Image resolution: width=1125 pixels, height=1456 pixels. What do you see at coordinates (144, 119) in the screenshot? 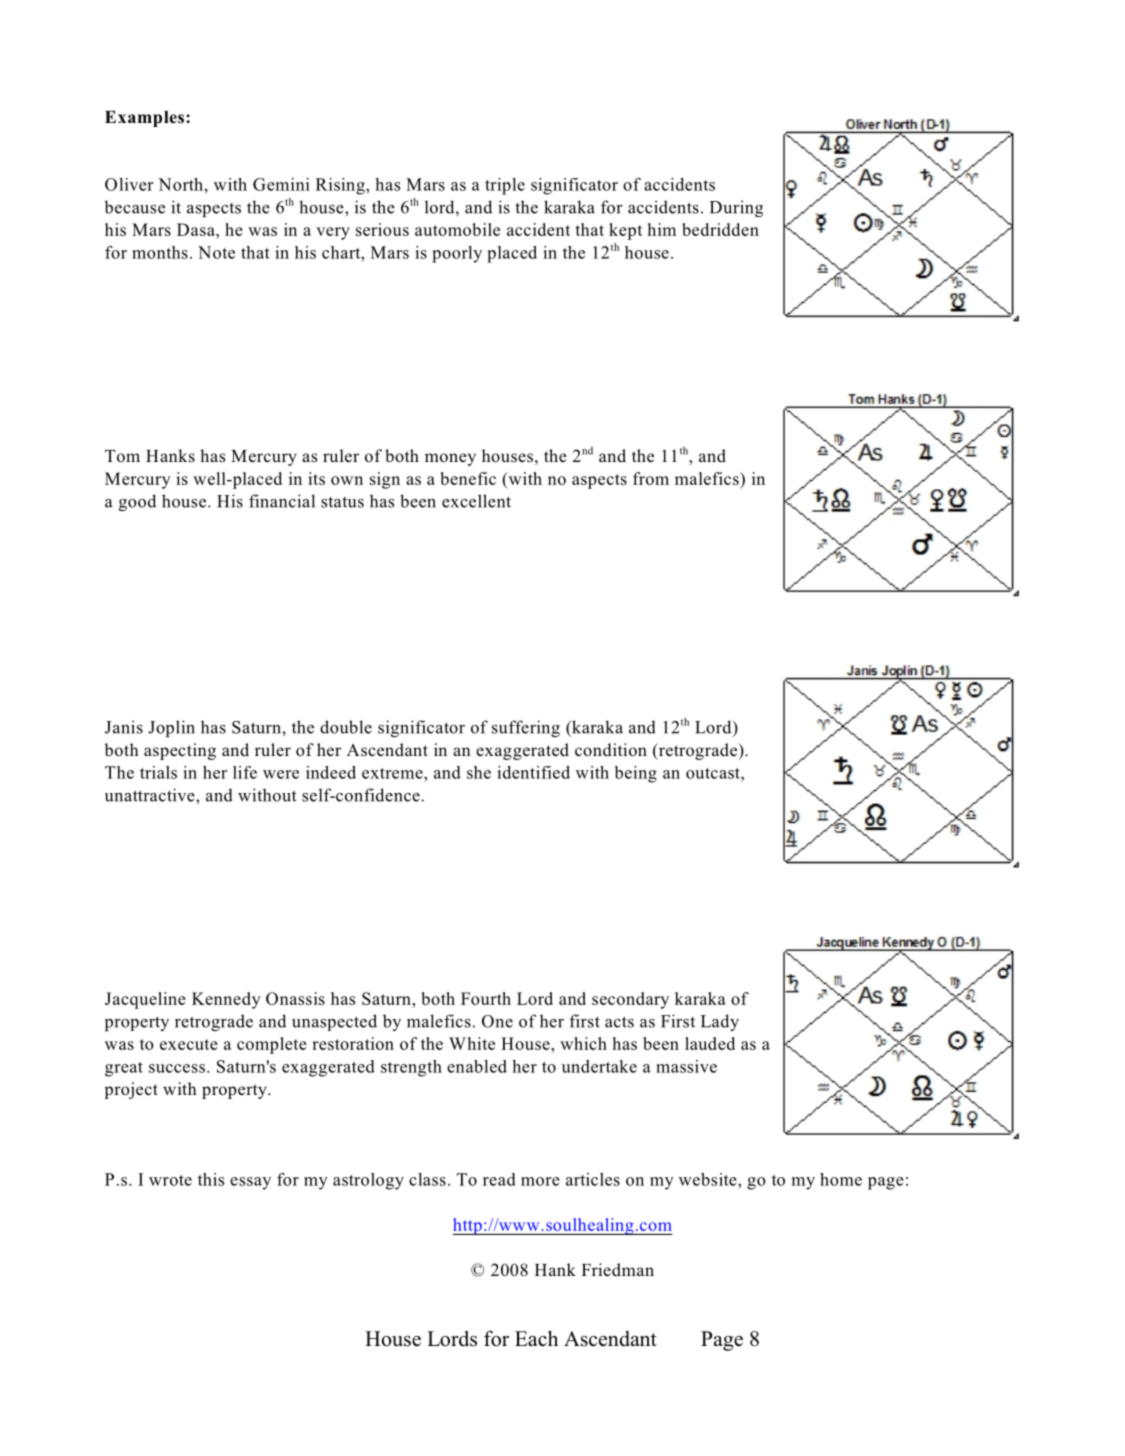
I see `Examples` at bounding box center [144, 119].
